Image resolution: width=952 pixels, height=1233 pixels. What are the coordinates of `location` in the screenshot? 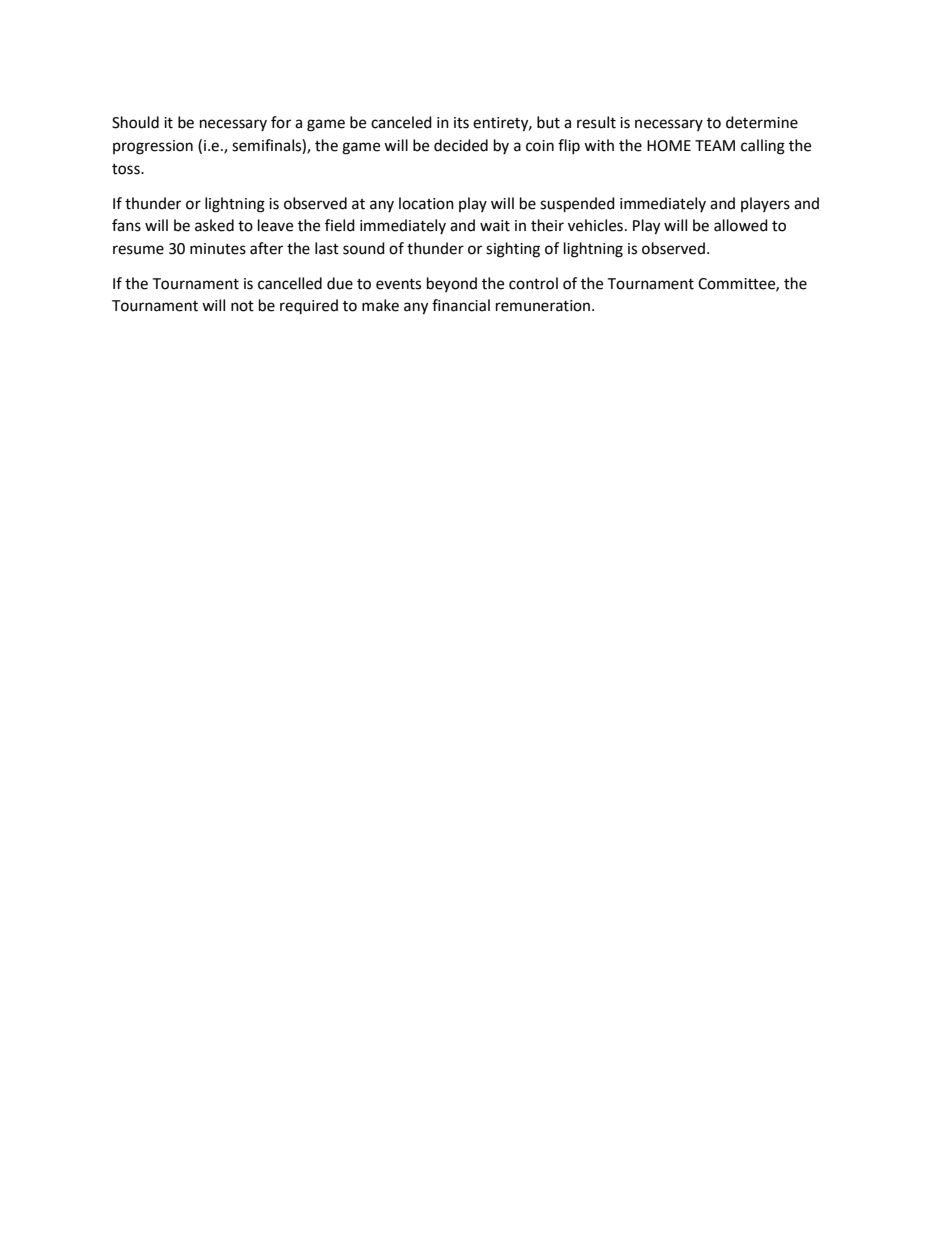 It's located at (426, 203).
